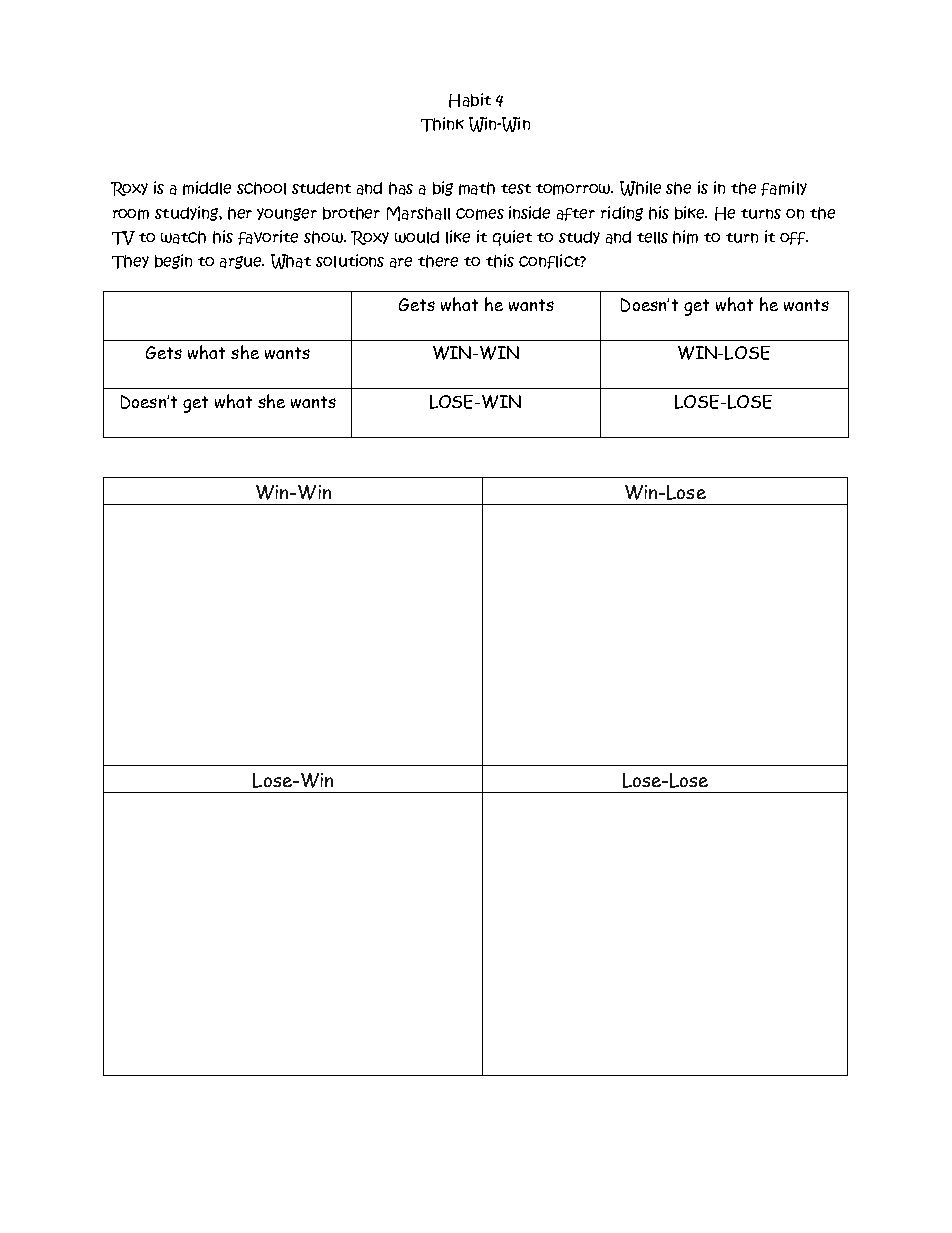  What do you see at coordinates (173, 261) in the image?
I see `begin` at bounding box center [173, 261].
